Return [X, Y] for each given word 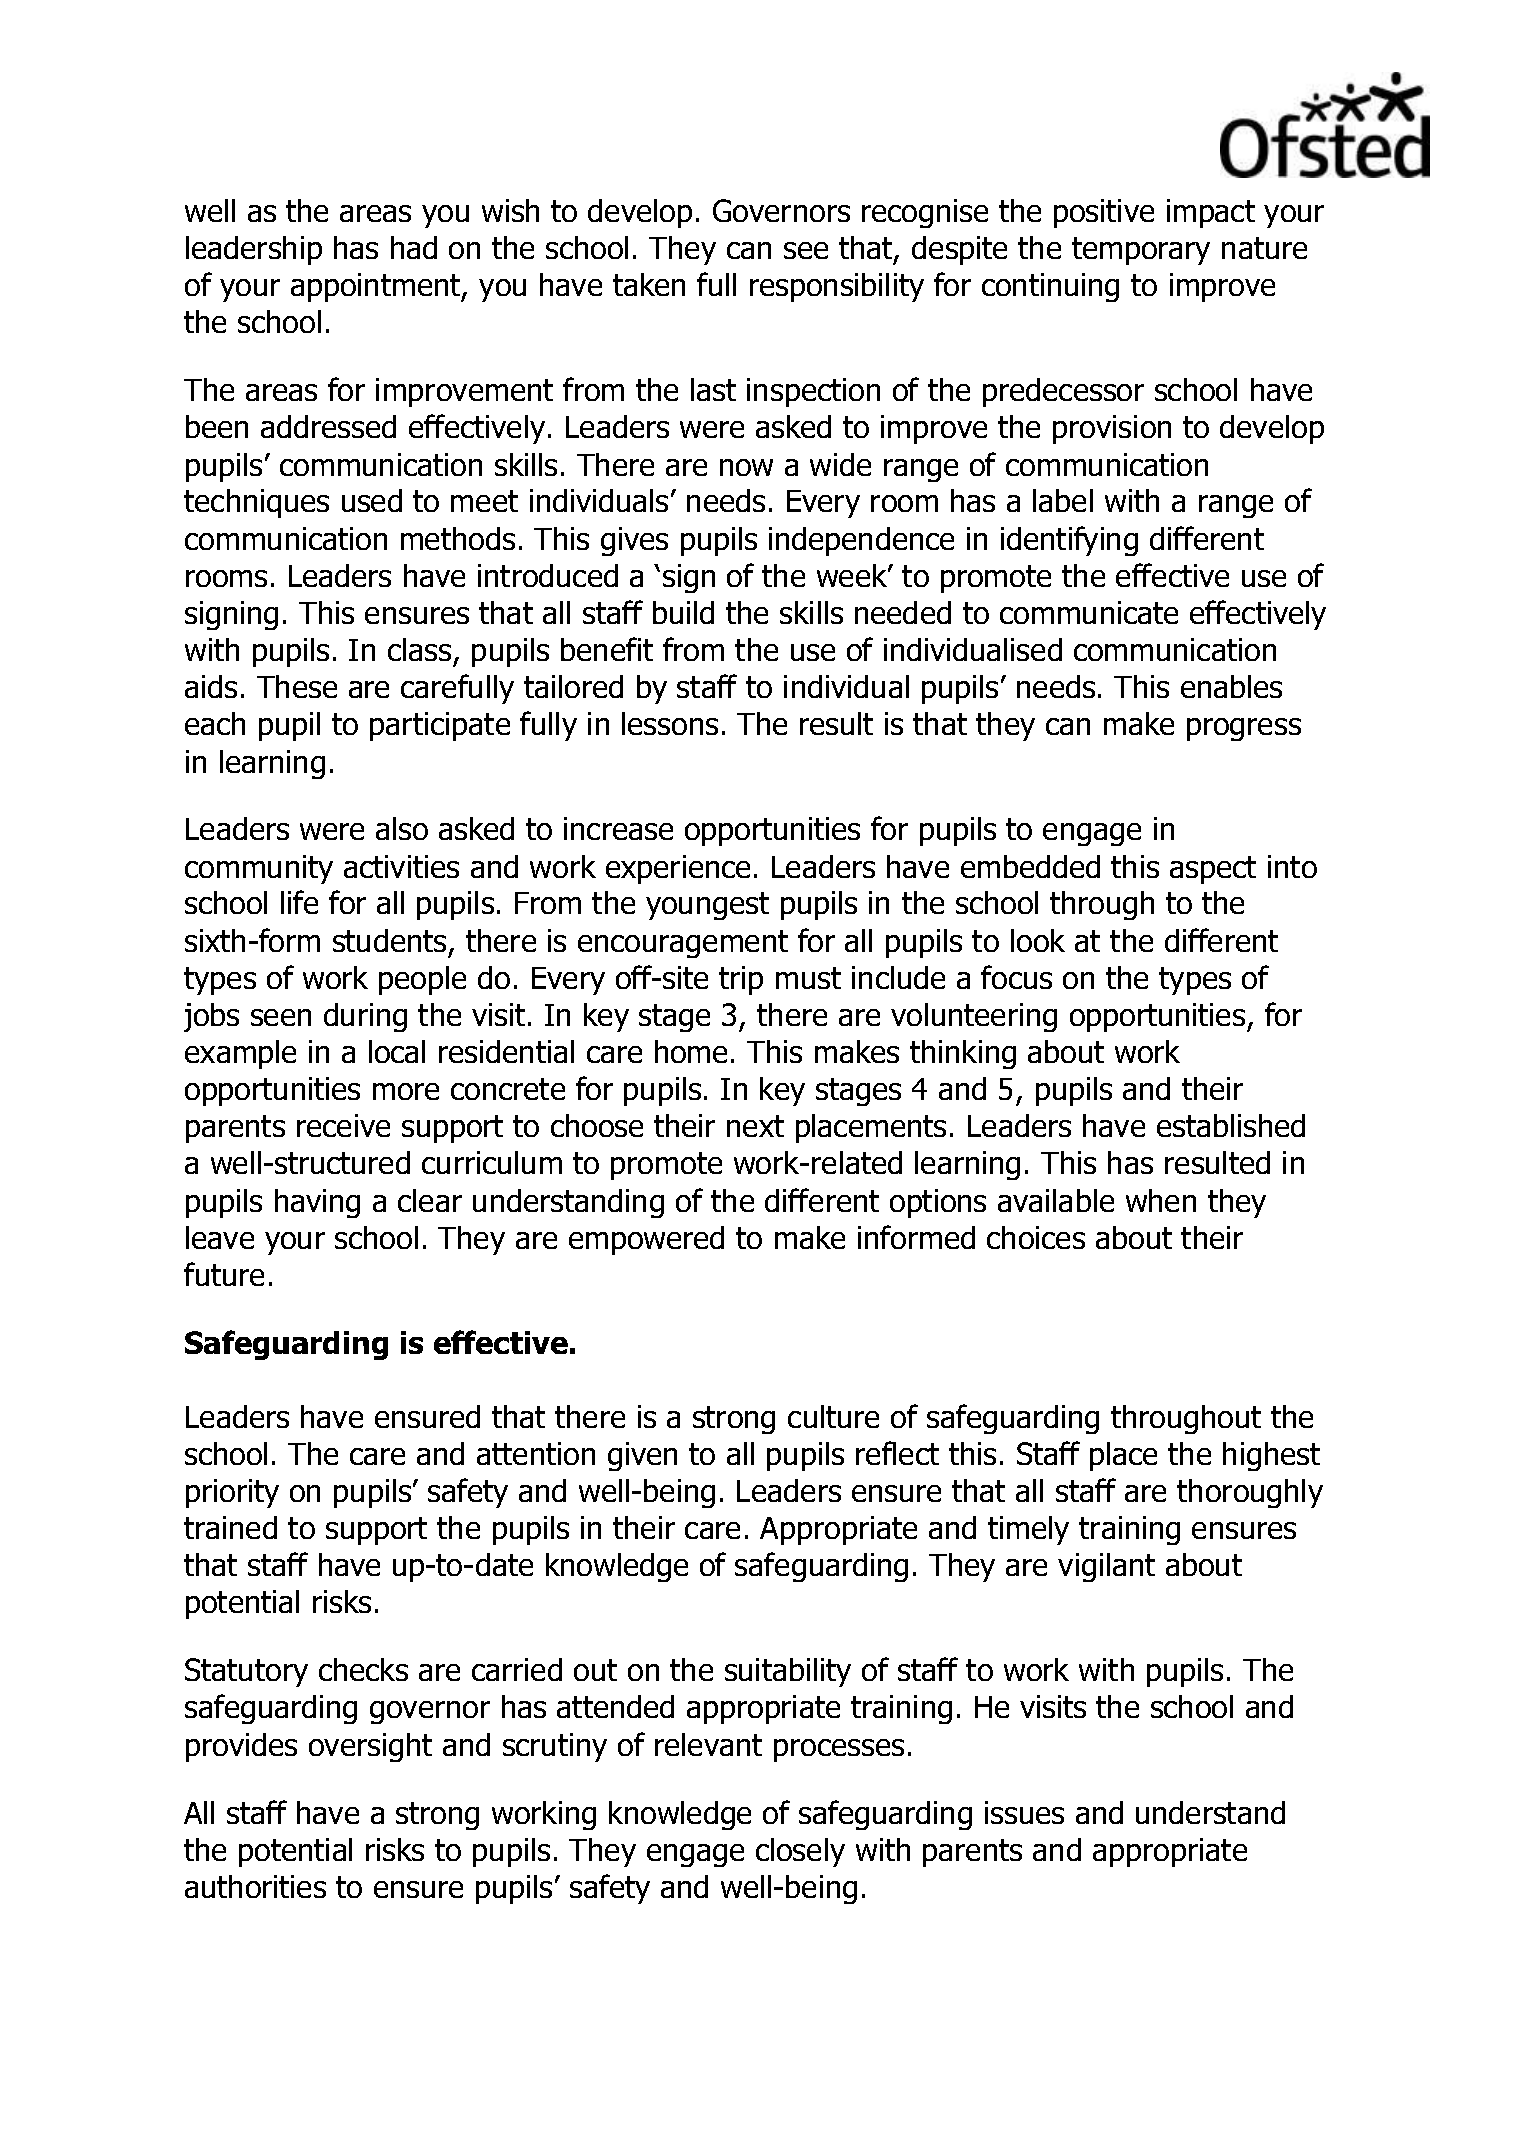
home [691, 1051]
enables [1231, 686]
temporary [1141, 251]
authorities [255, 1886]
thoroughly [1250, 1493]
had [414, 247]
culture [833, 1416]
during [365, 1017]
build [683, 612]
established [1231, 1125]
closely [800, 1852]
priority [232, 1493]
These [297, 686]
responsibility [837, 287]
